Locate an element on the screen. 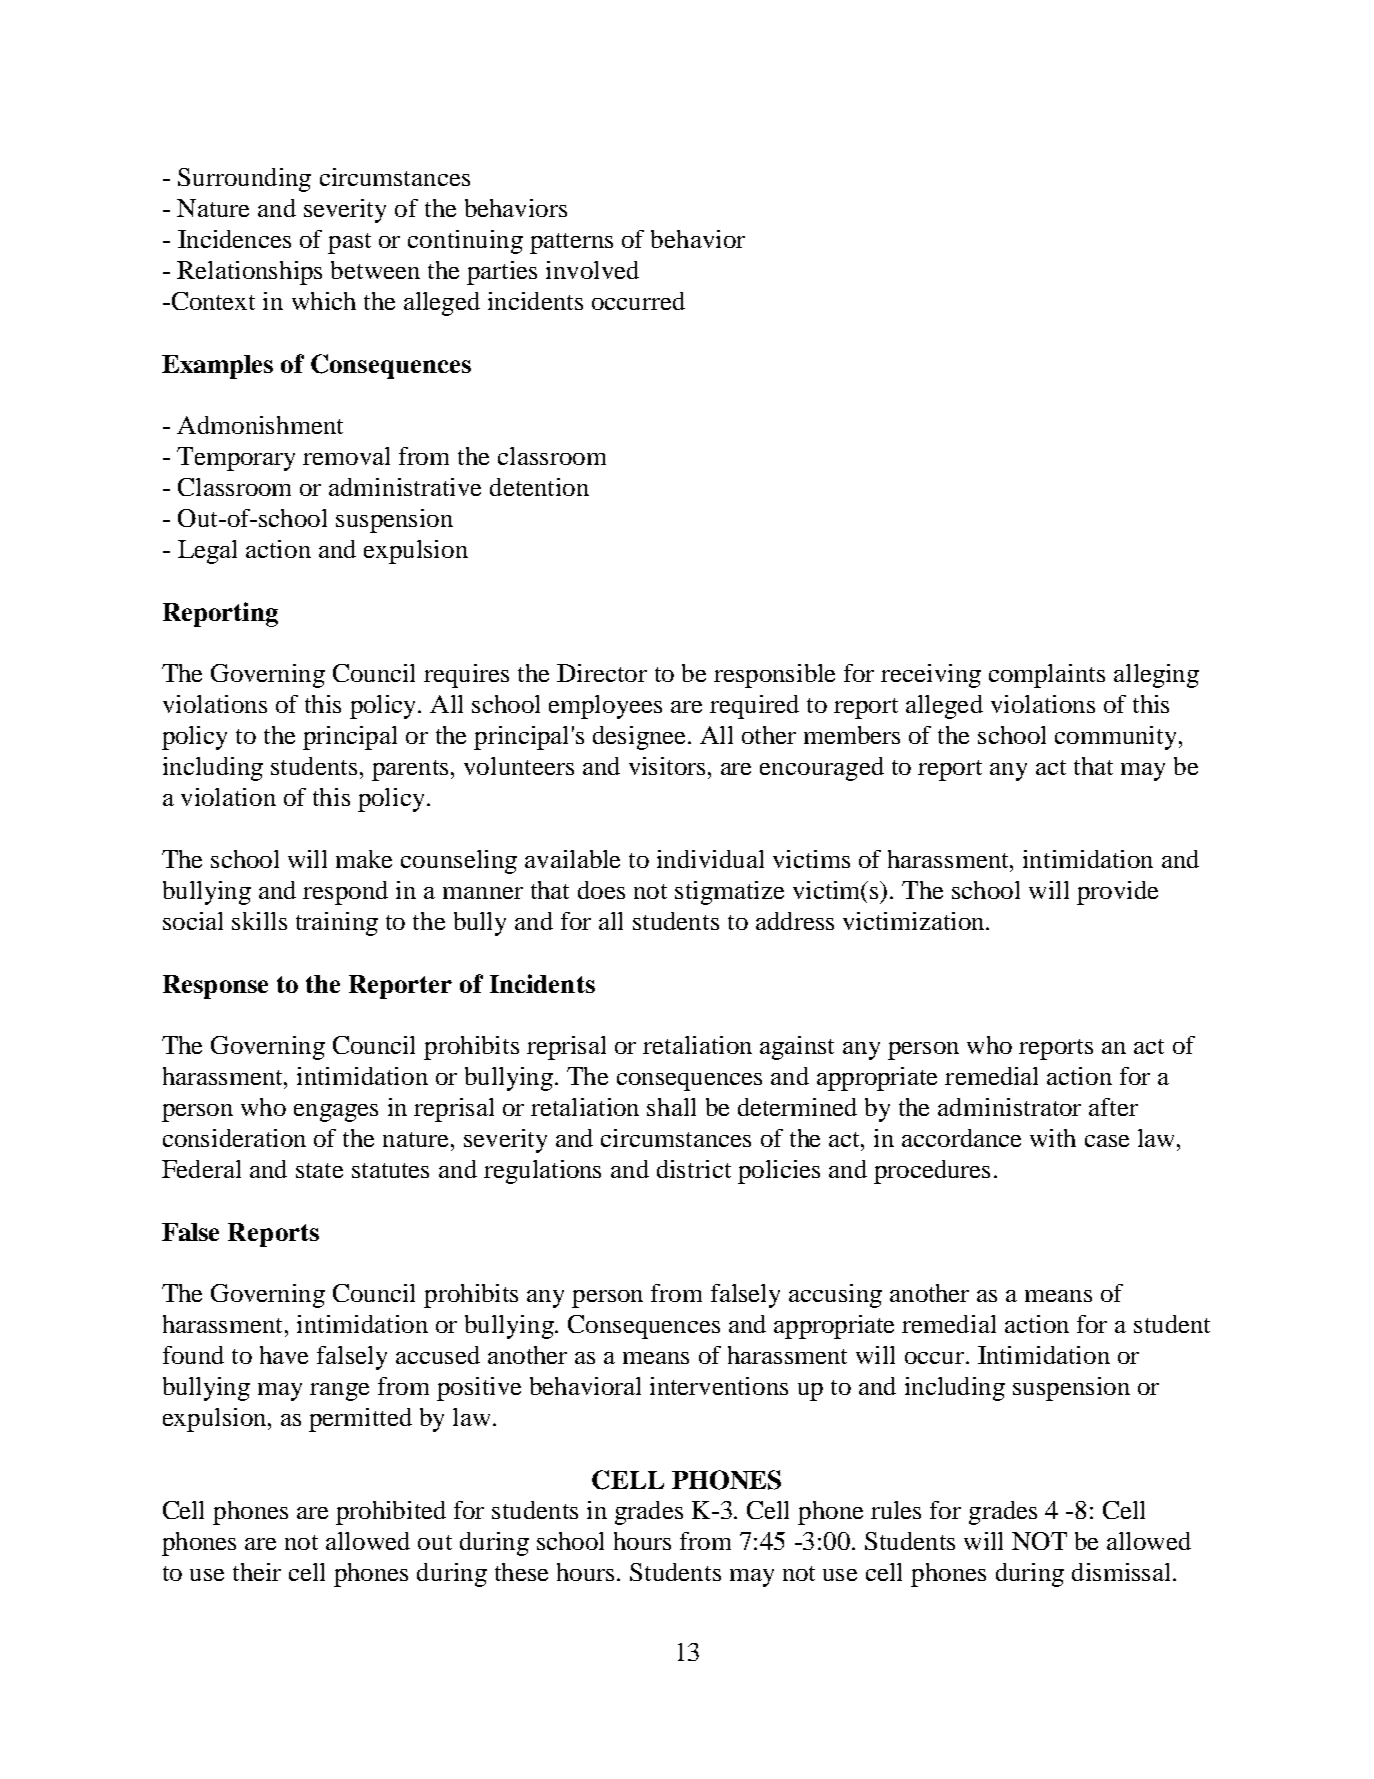 The height and width of the screenshot is (1779, 1374). requires is located at coordinates (466, 676).
